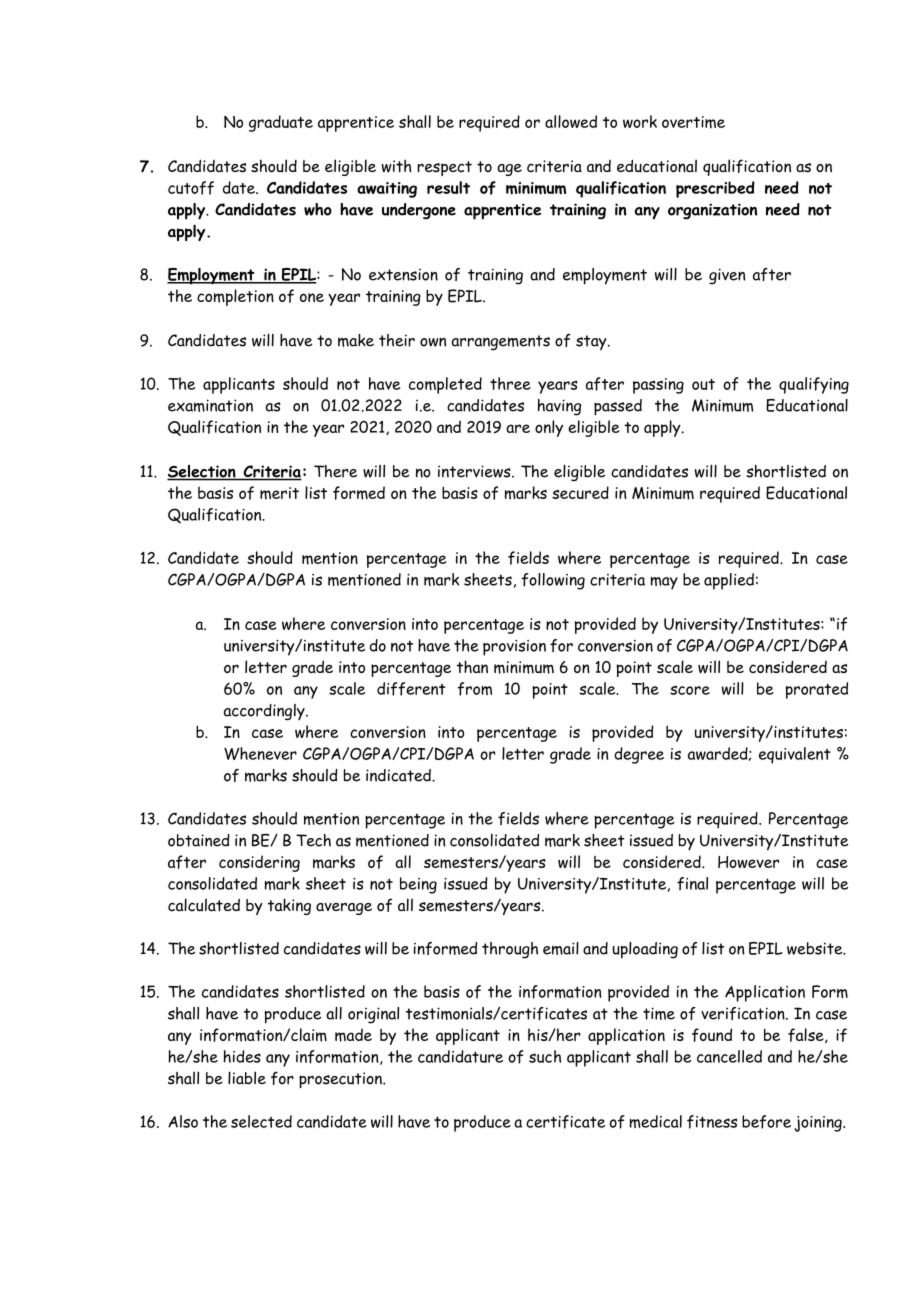 This screenshot has height=1307, width=924. Describe the element at coordinates (247, 1078) in the screenshot. I see `liable` at that location.
